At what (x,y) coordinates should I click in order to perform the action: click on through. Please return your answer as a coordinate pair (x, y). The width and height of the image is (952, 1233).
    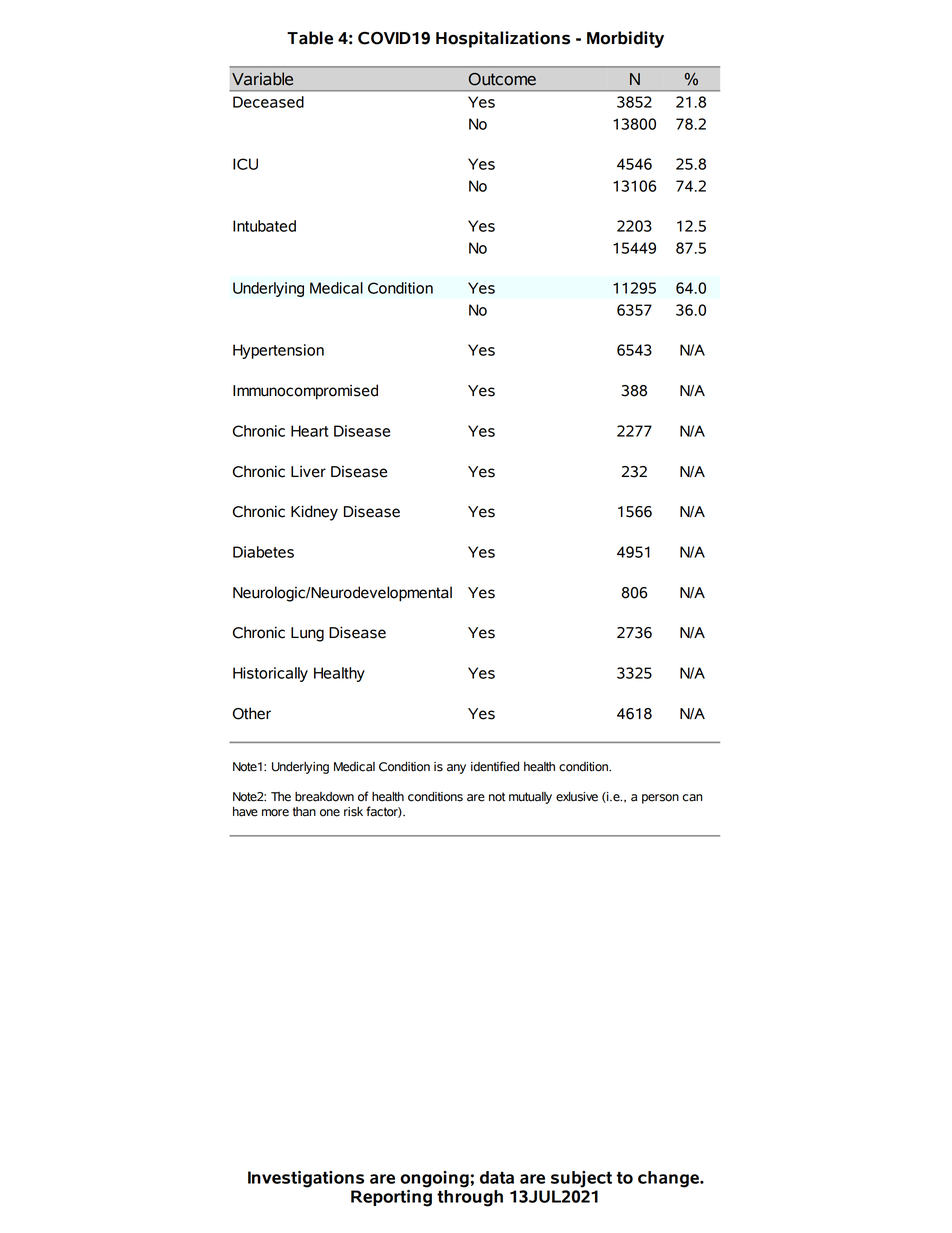
    Looking at the image, I should click on (470, 1197).
